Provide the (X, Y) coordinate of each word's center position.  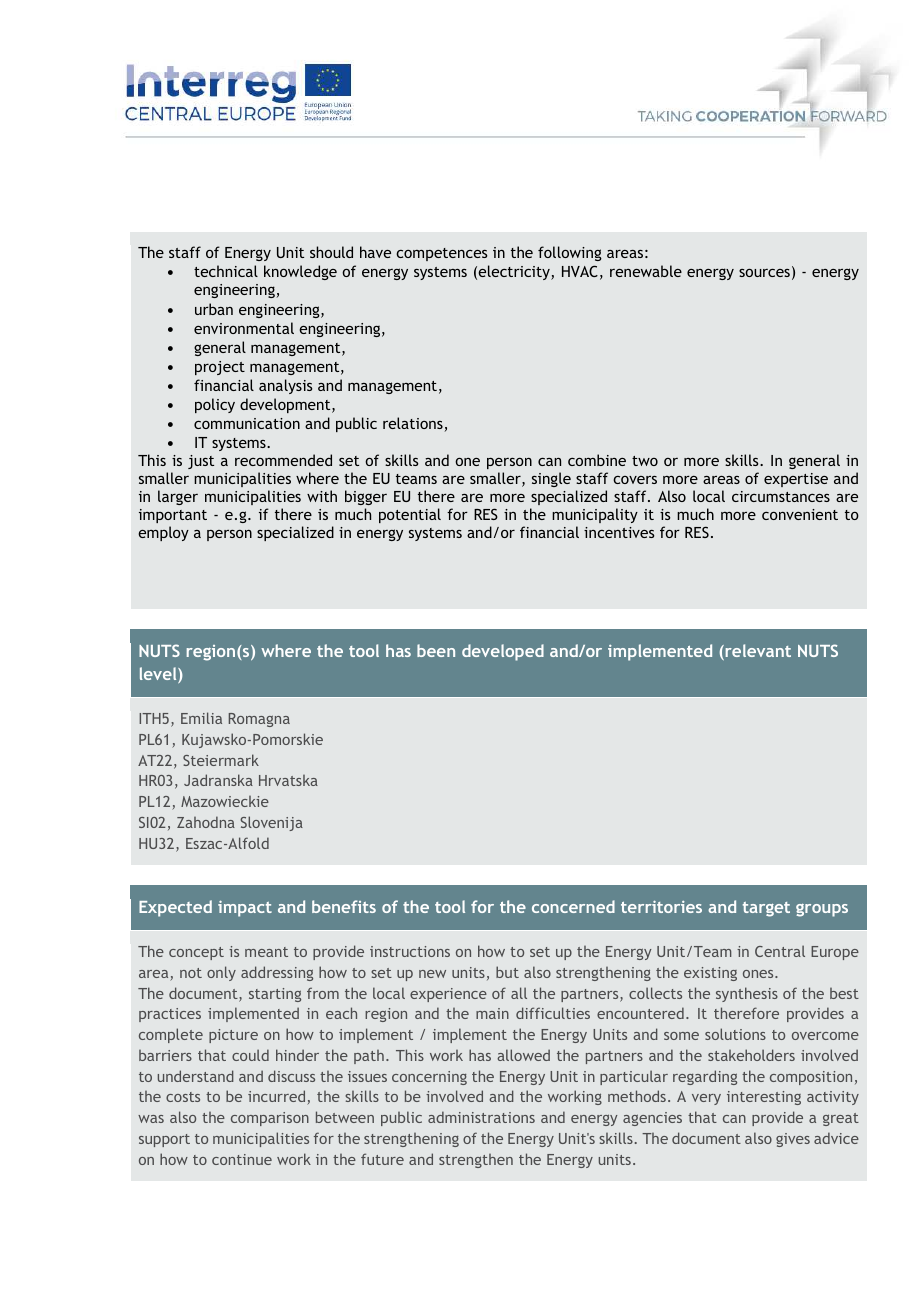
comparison (270, 1119)
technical (226, 271)
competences (442, 254)
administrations (481, 1117)
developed (503, 652)
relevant (757, 652)
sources (764, 272)
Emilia (201, 718)
